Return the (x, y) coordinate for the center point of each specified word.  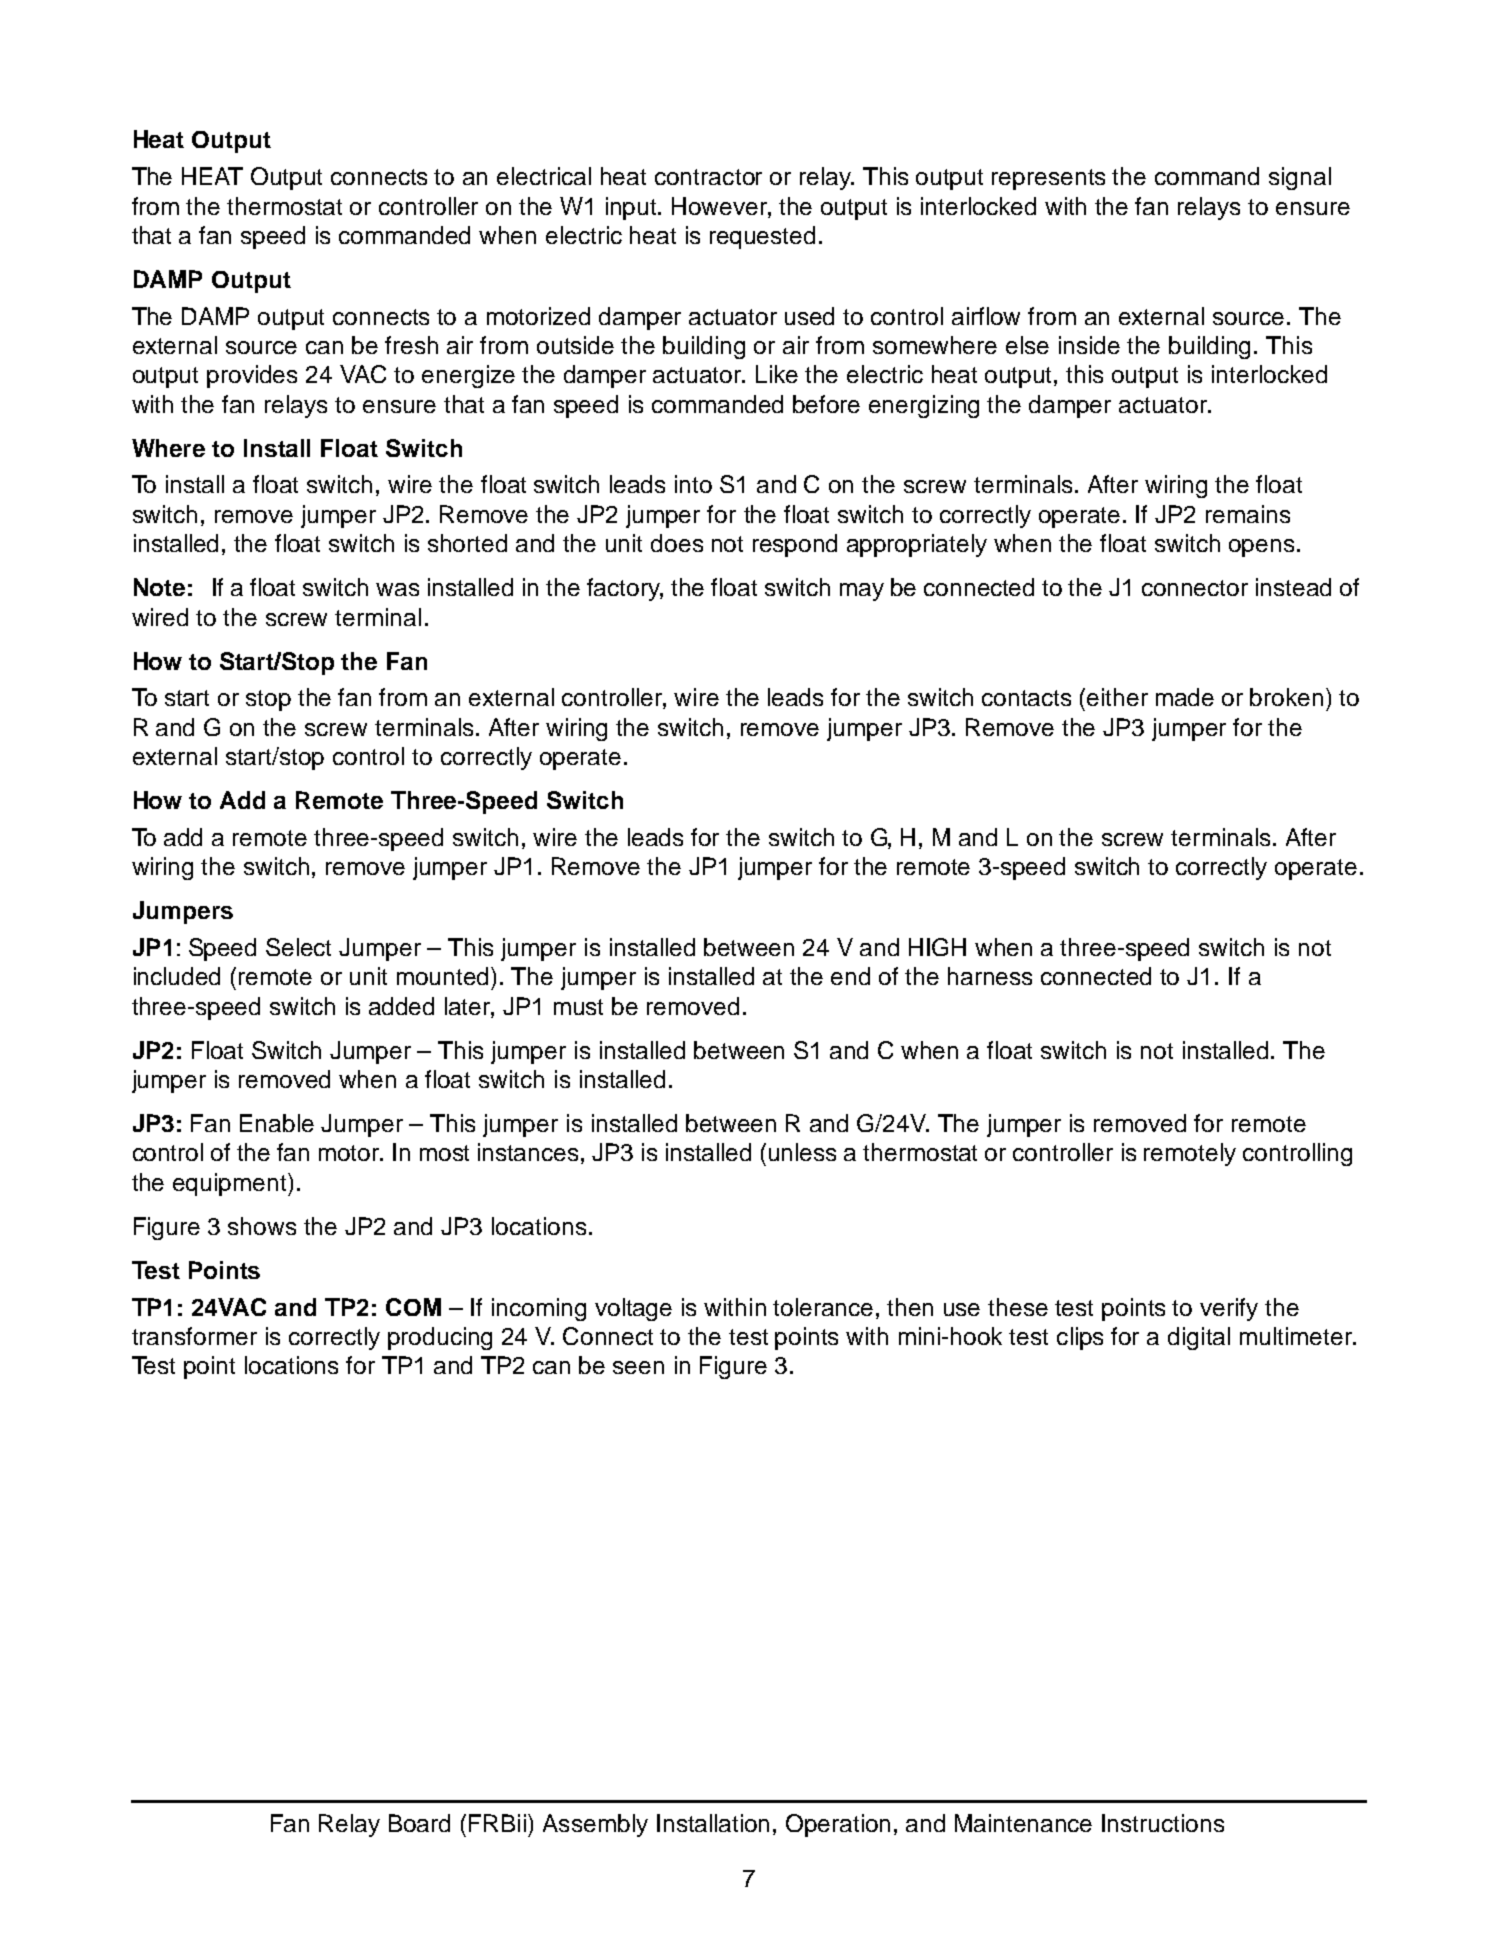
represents (1048, 179)
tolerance (823, 1307)
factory (625, 589)
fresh (411, 345)
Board (419, 1823)
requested (762, 237)
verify (1229, 1309)
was (397, 589)
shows (262, 1226)
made (1185, 697)
